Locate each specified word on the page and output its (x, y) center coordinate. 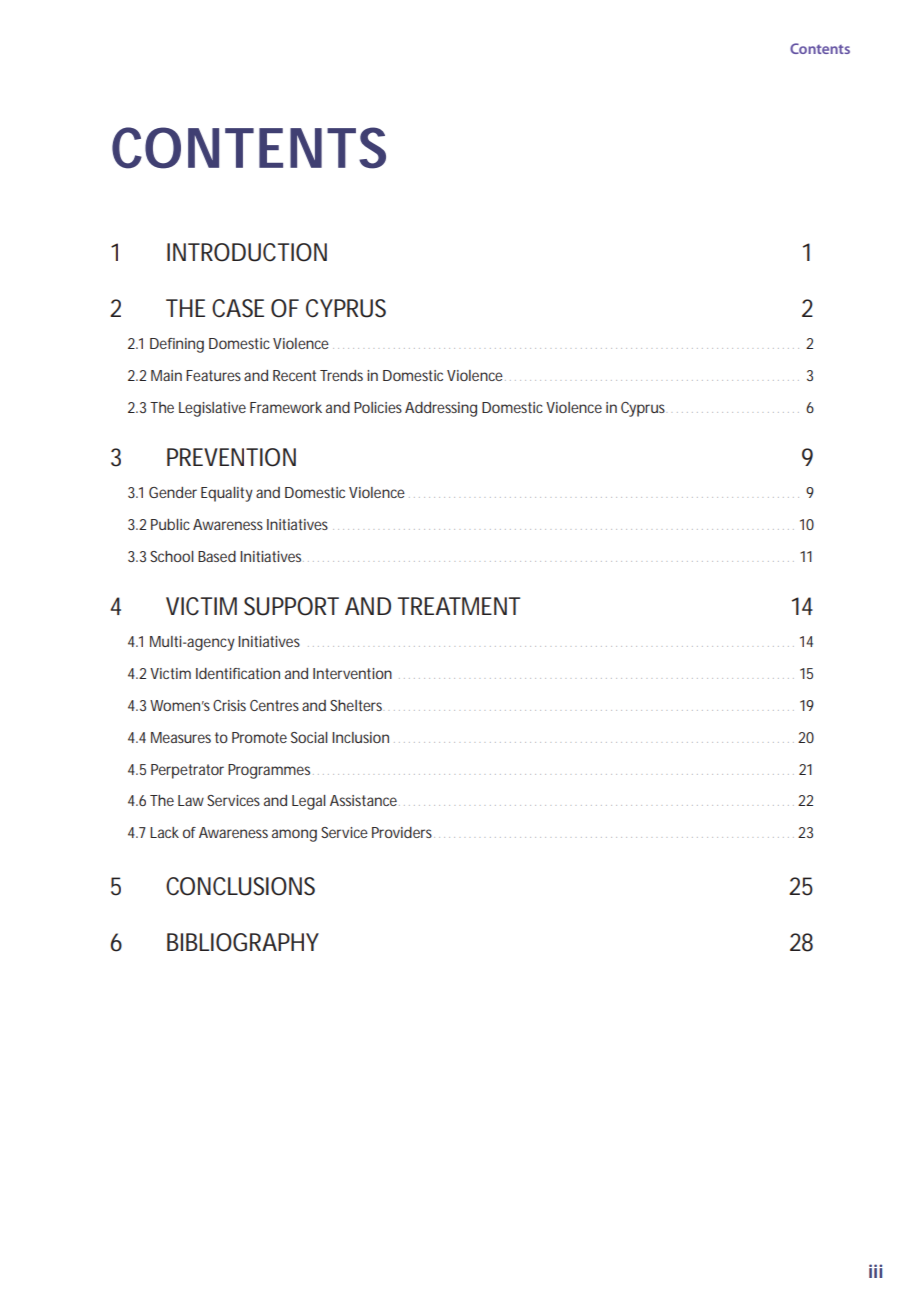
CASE (238, 308)
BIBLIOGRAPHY (243, 942)
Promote (259, 737)
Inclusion (360, 737)
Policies (378, 407)
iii (875, 1271)
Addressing (441, 409)
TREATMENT (459, 606)
